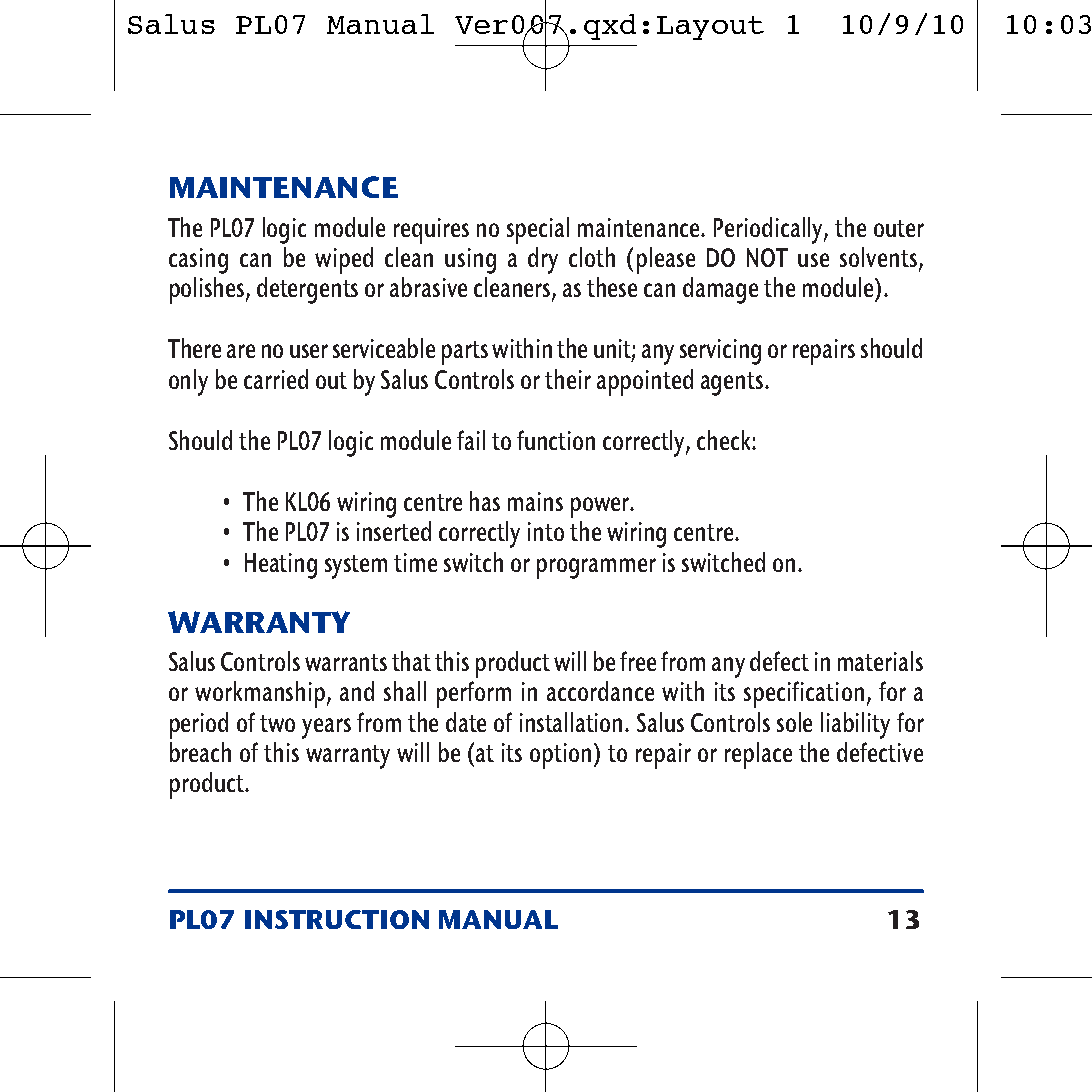 The width and height of the page is (1092, 1092). Describe the element at coordinates (276, 379) in the page. I see `carried` at that location.
